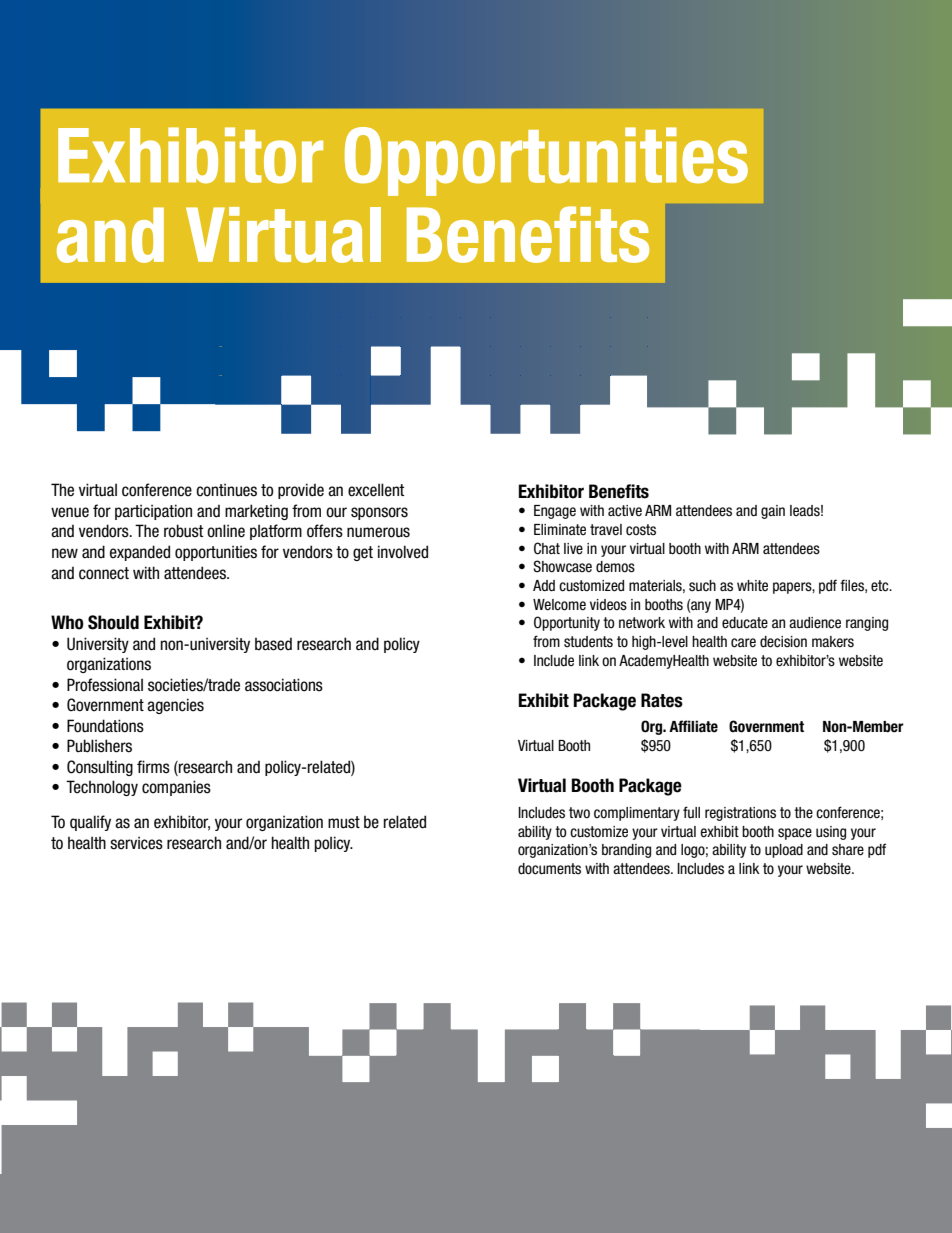 This screenshot has width=952, height=1233. Describe the element at coordinates (153, 512) in the screenshot. I see `participation` at that location.
